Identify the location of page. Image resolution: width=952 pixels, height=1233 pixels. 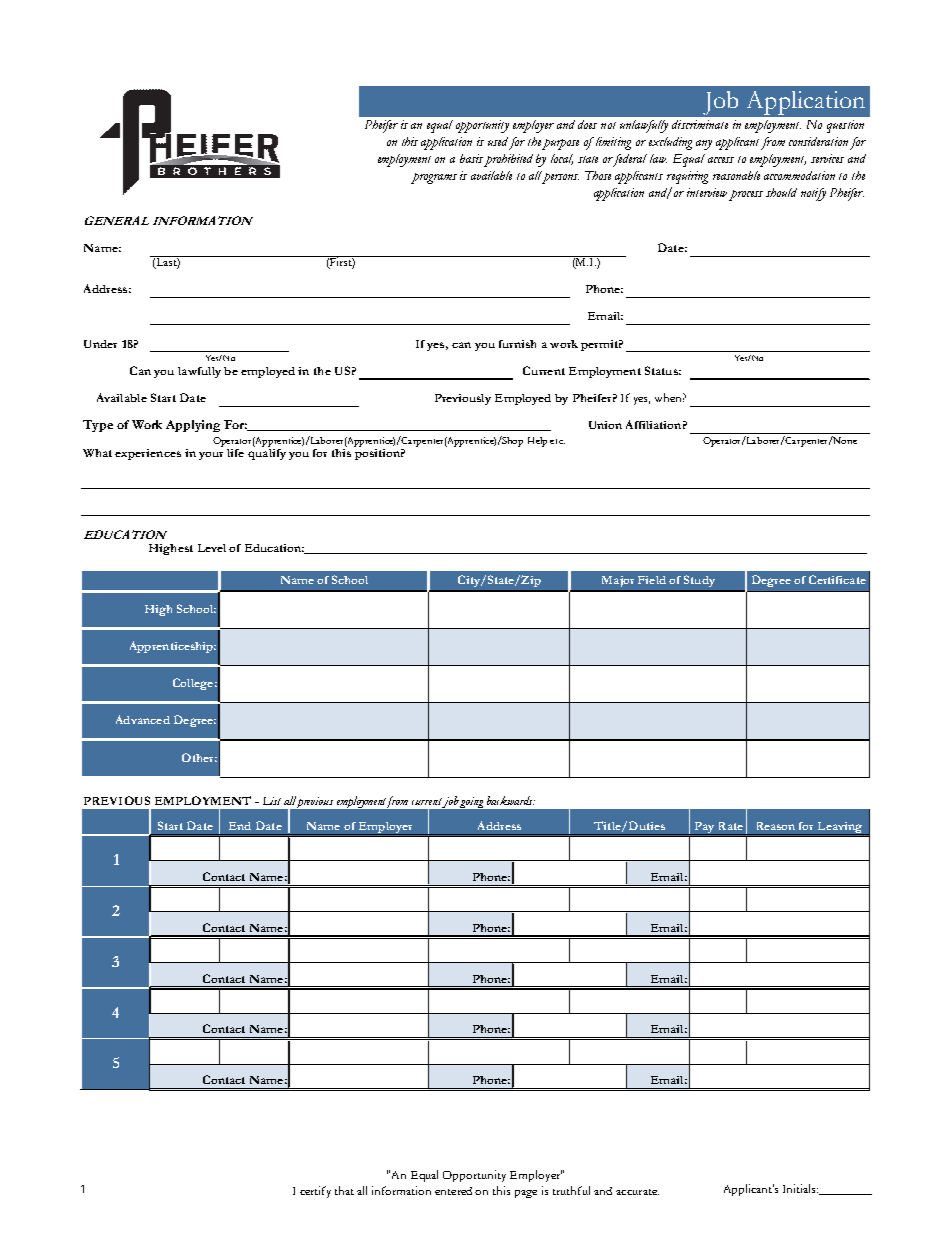
(526, 1194).
